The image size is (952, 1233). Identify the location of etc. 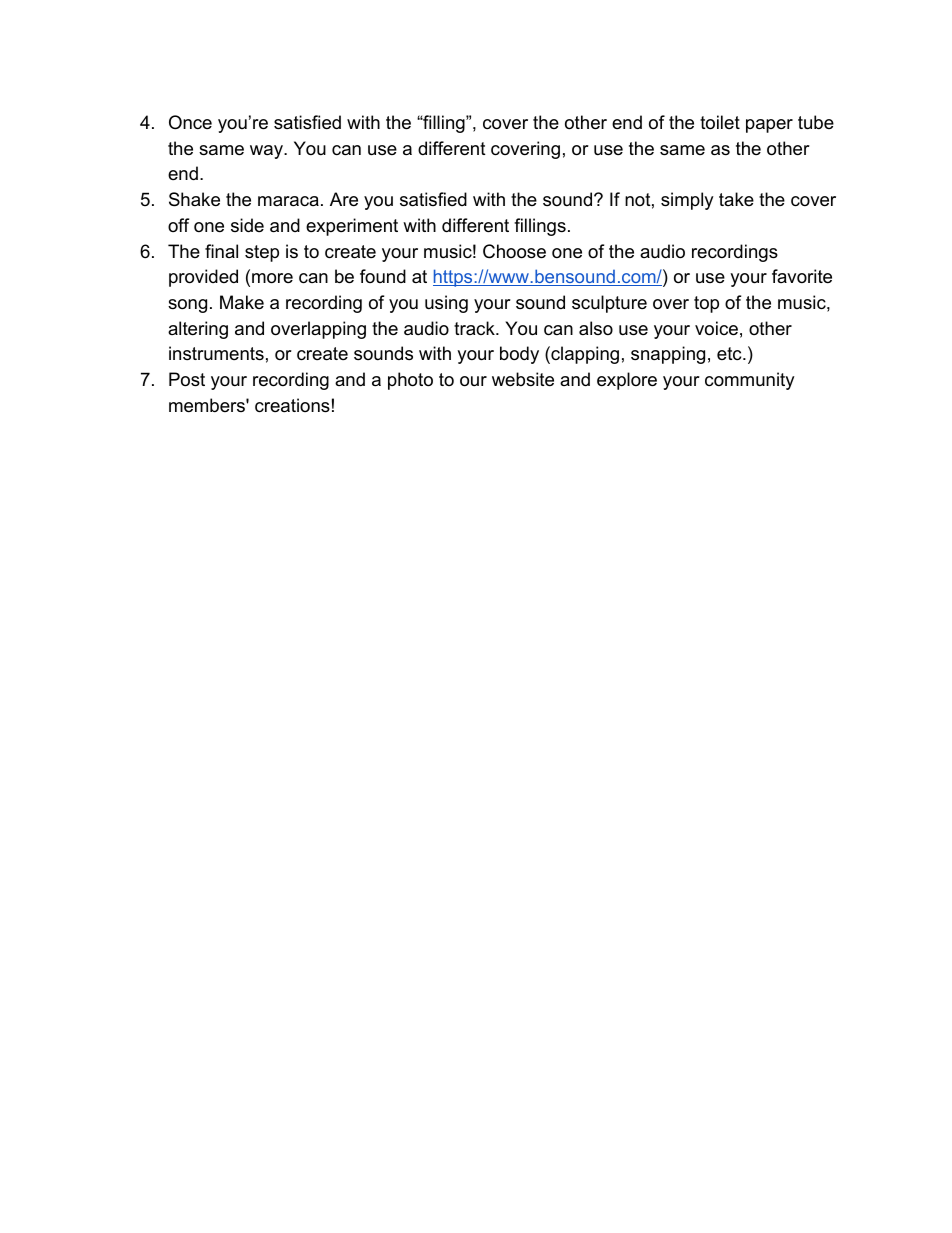
(730, 353).
